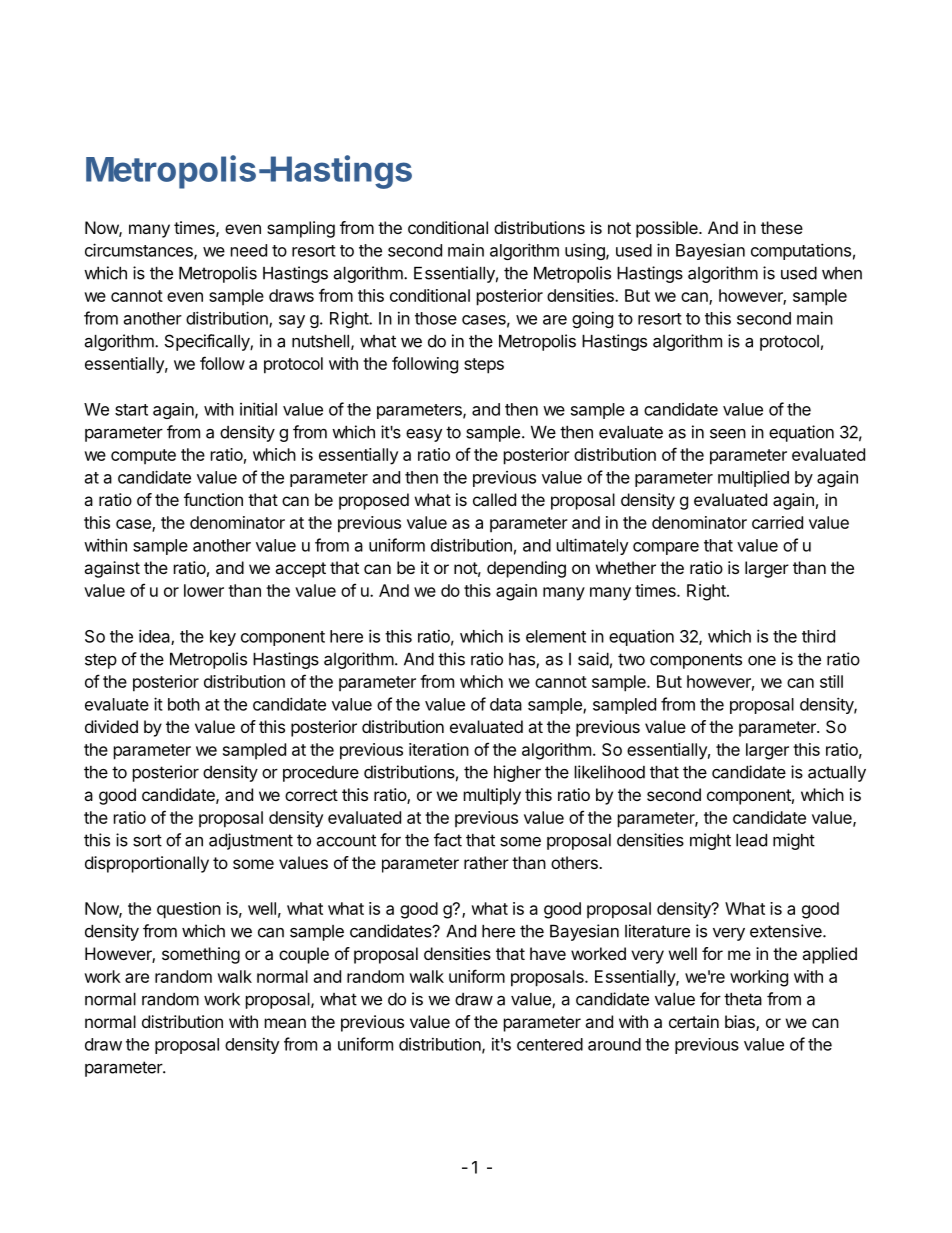 The image size is (952, 1233). I want to click on centered, so click(550, 1044).
